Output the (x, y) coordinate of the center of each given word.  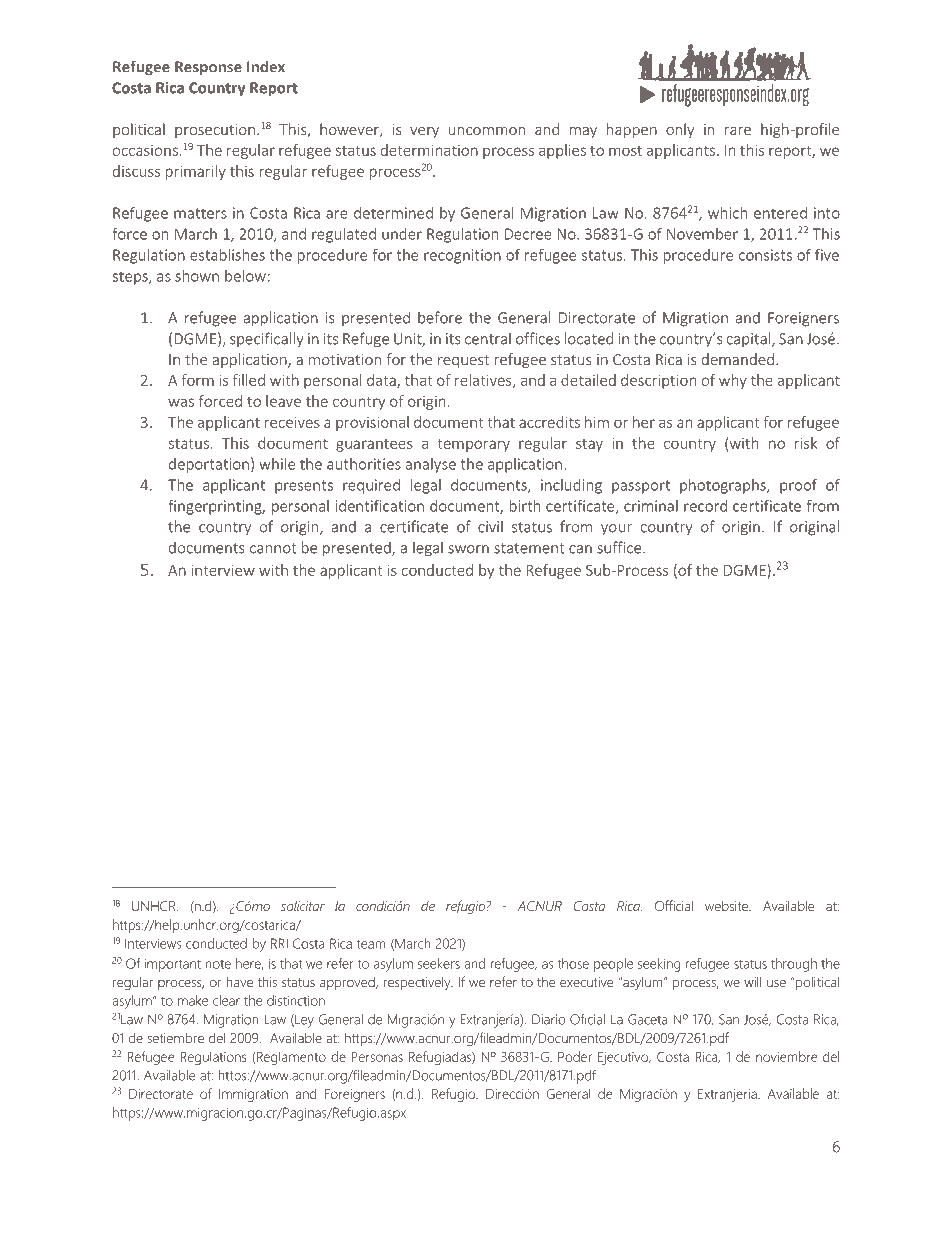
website (727, 905)
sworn (468, 549)
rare (738, 131)
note (218, 964)
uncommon (487, 131)
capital (750, 339)
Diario (548, 1019)
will (753, 982)
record (705, 506)
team (371, 944)
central (488, 338)
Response (208, 68)
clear (226, 1000)
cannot (273, 548)
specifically (267, 339)
